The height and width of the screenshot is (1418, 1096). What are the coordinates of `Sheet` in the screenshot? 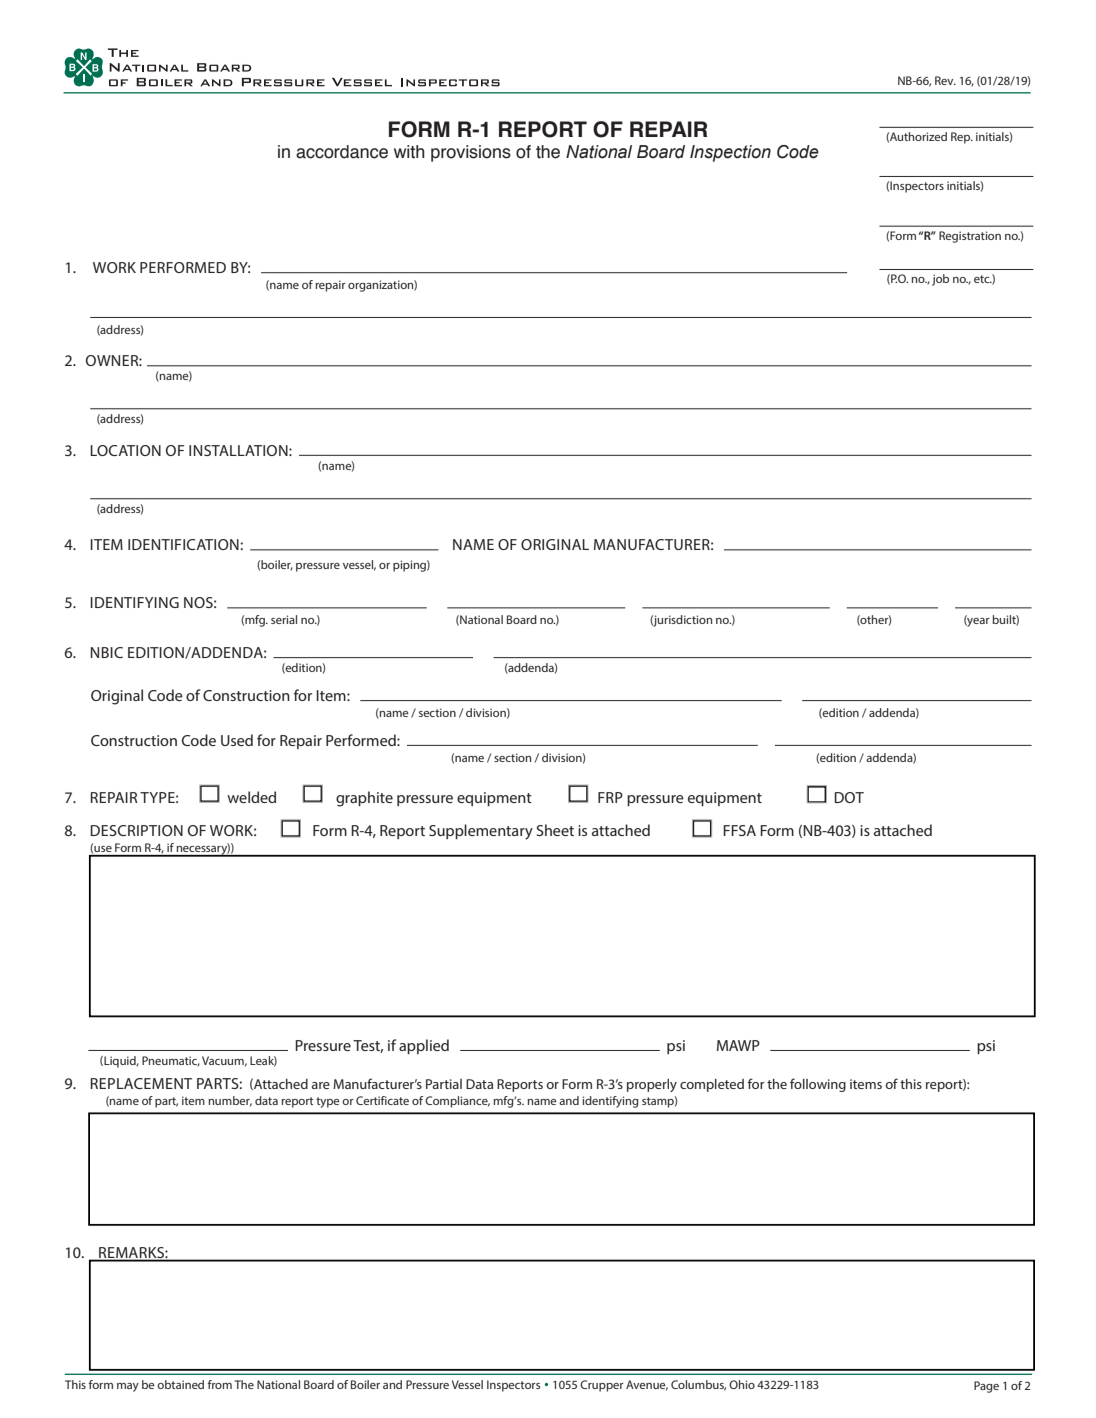 It's located at (555, 830).
